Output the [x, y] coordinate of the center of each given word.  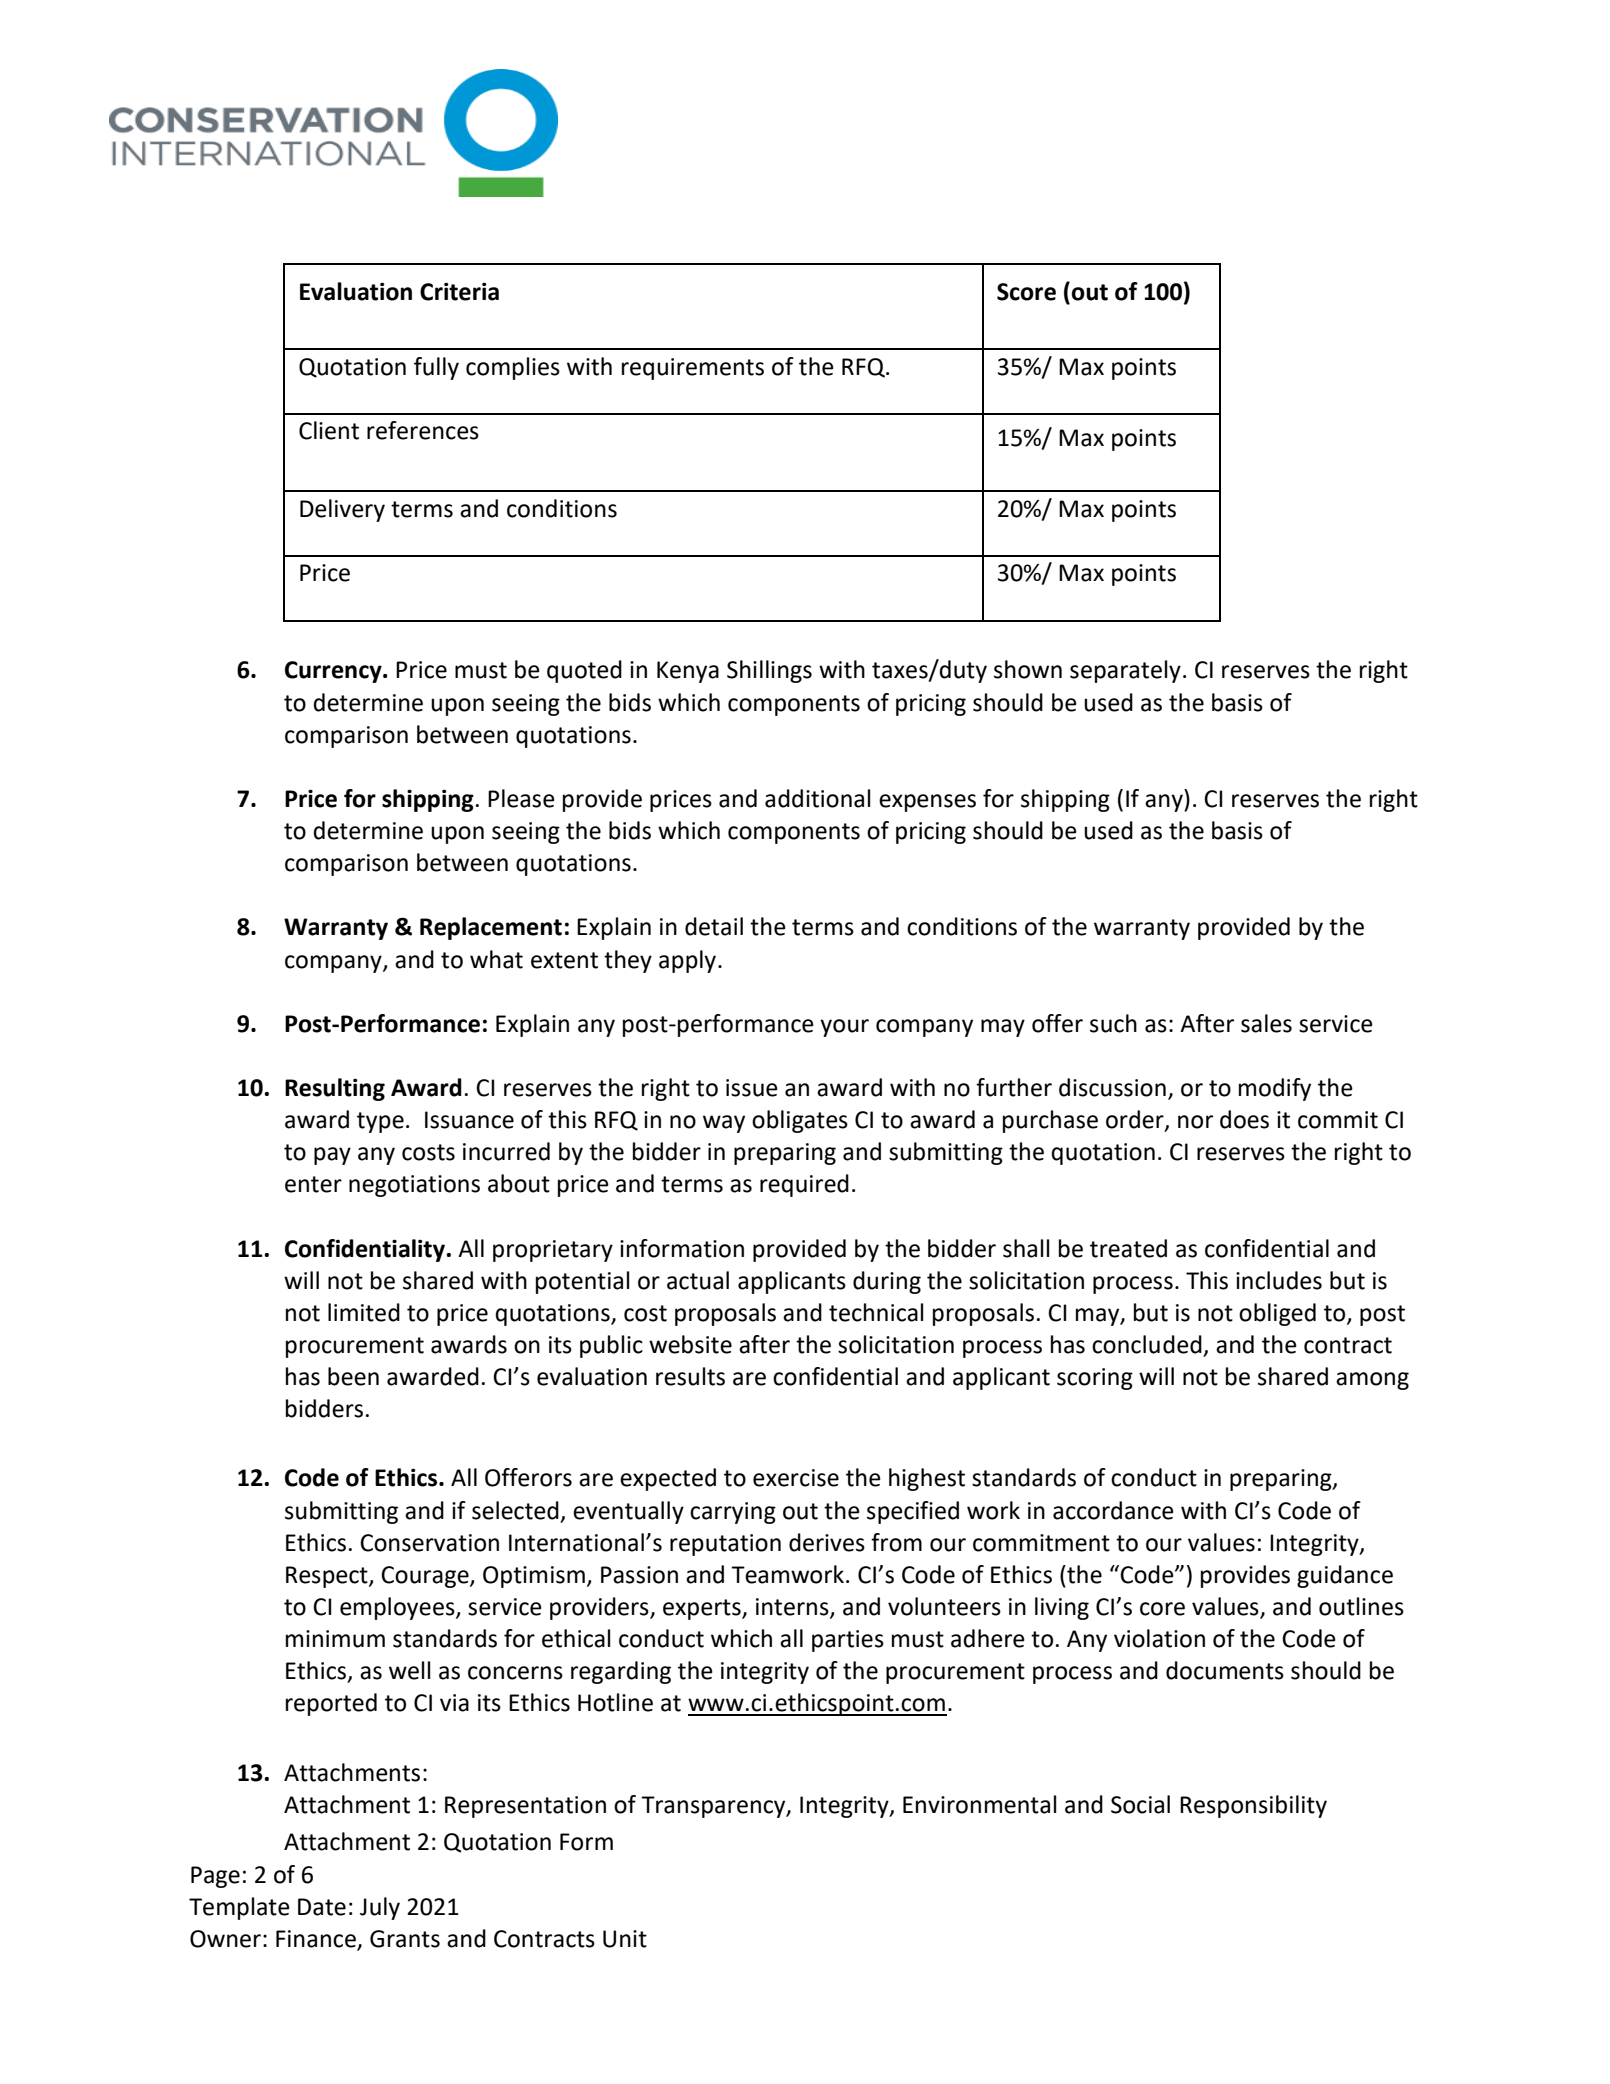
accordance [1113, 1510]
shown [1028, 669]
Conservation [429, 1543]
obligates [800, 1121]
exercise [796, 1478]
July [380, 1908]
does [1244, 1119]
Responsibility [1253, 1806]
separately [1125, 671]
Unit [625, 1939]
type [380, 1122]
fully [436, 368]
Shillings [769, 671]
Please [521, 798]
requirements [693, 369]
